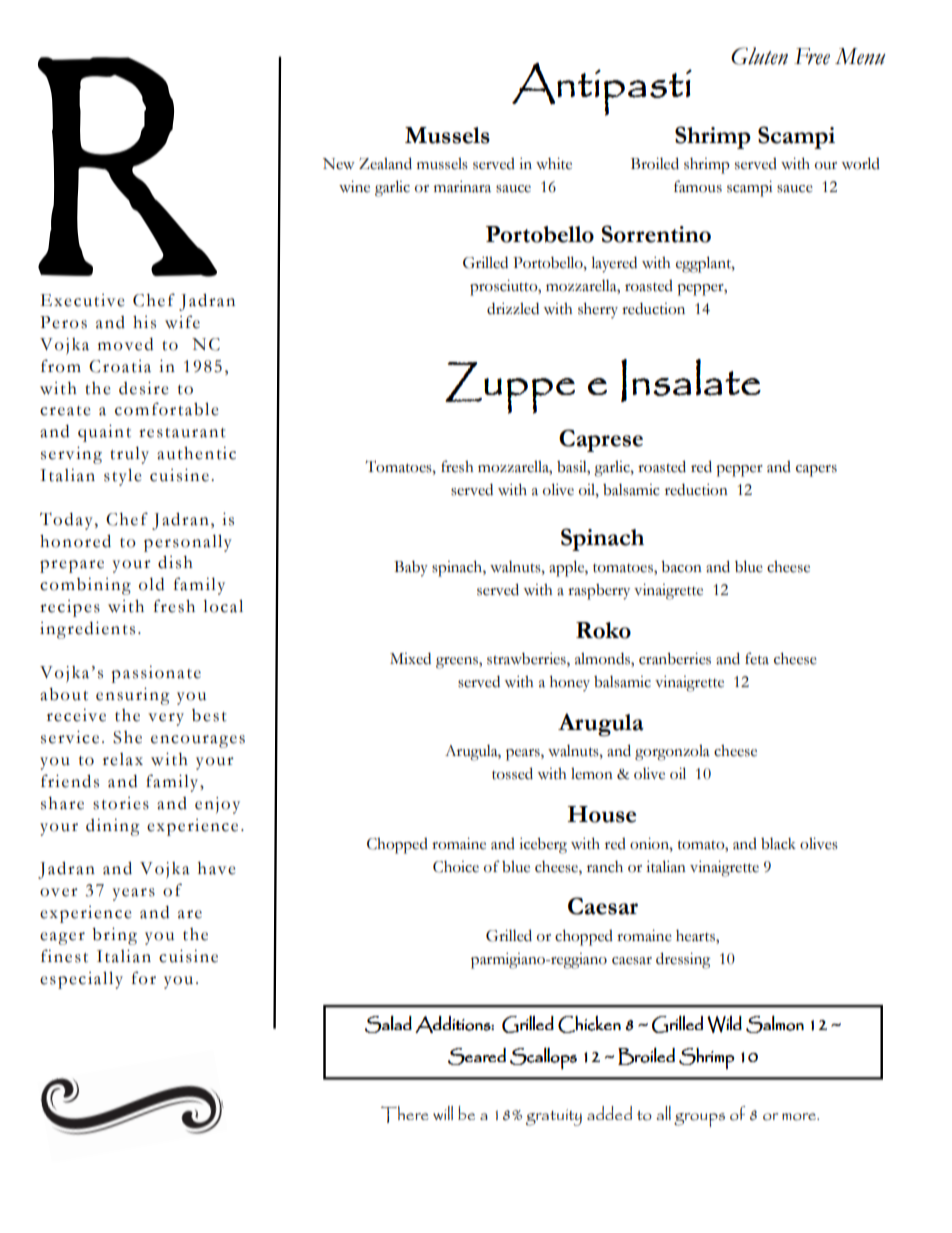 Image resolution: width=952 pixels, height=1233 pixels. What do you see at coordinates (81, 980) in the page?
I see `especially` at bounding box center [81, 980].
